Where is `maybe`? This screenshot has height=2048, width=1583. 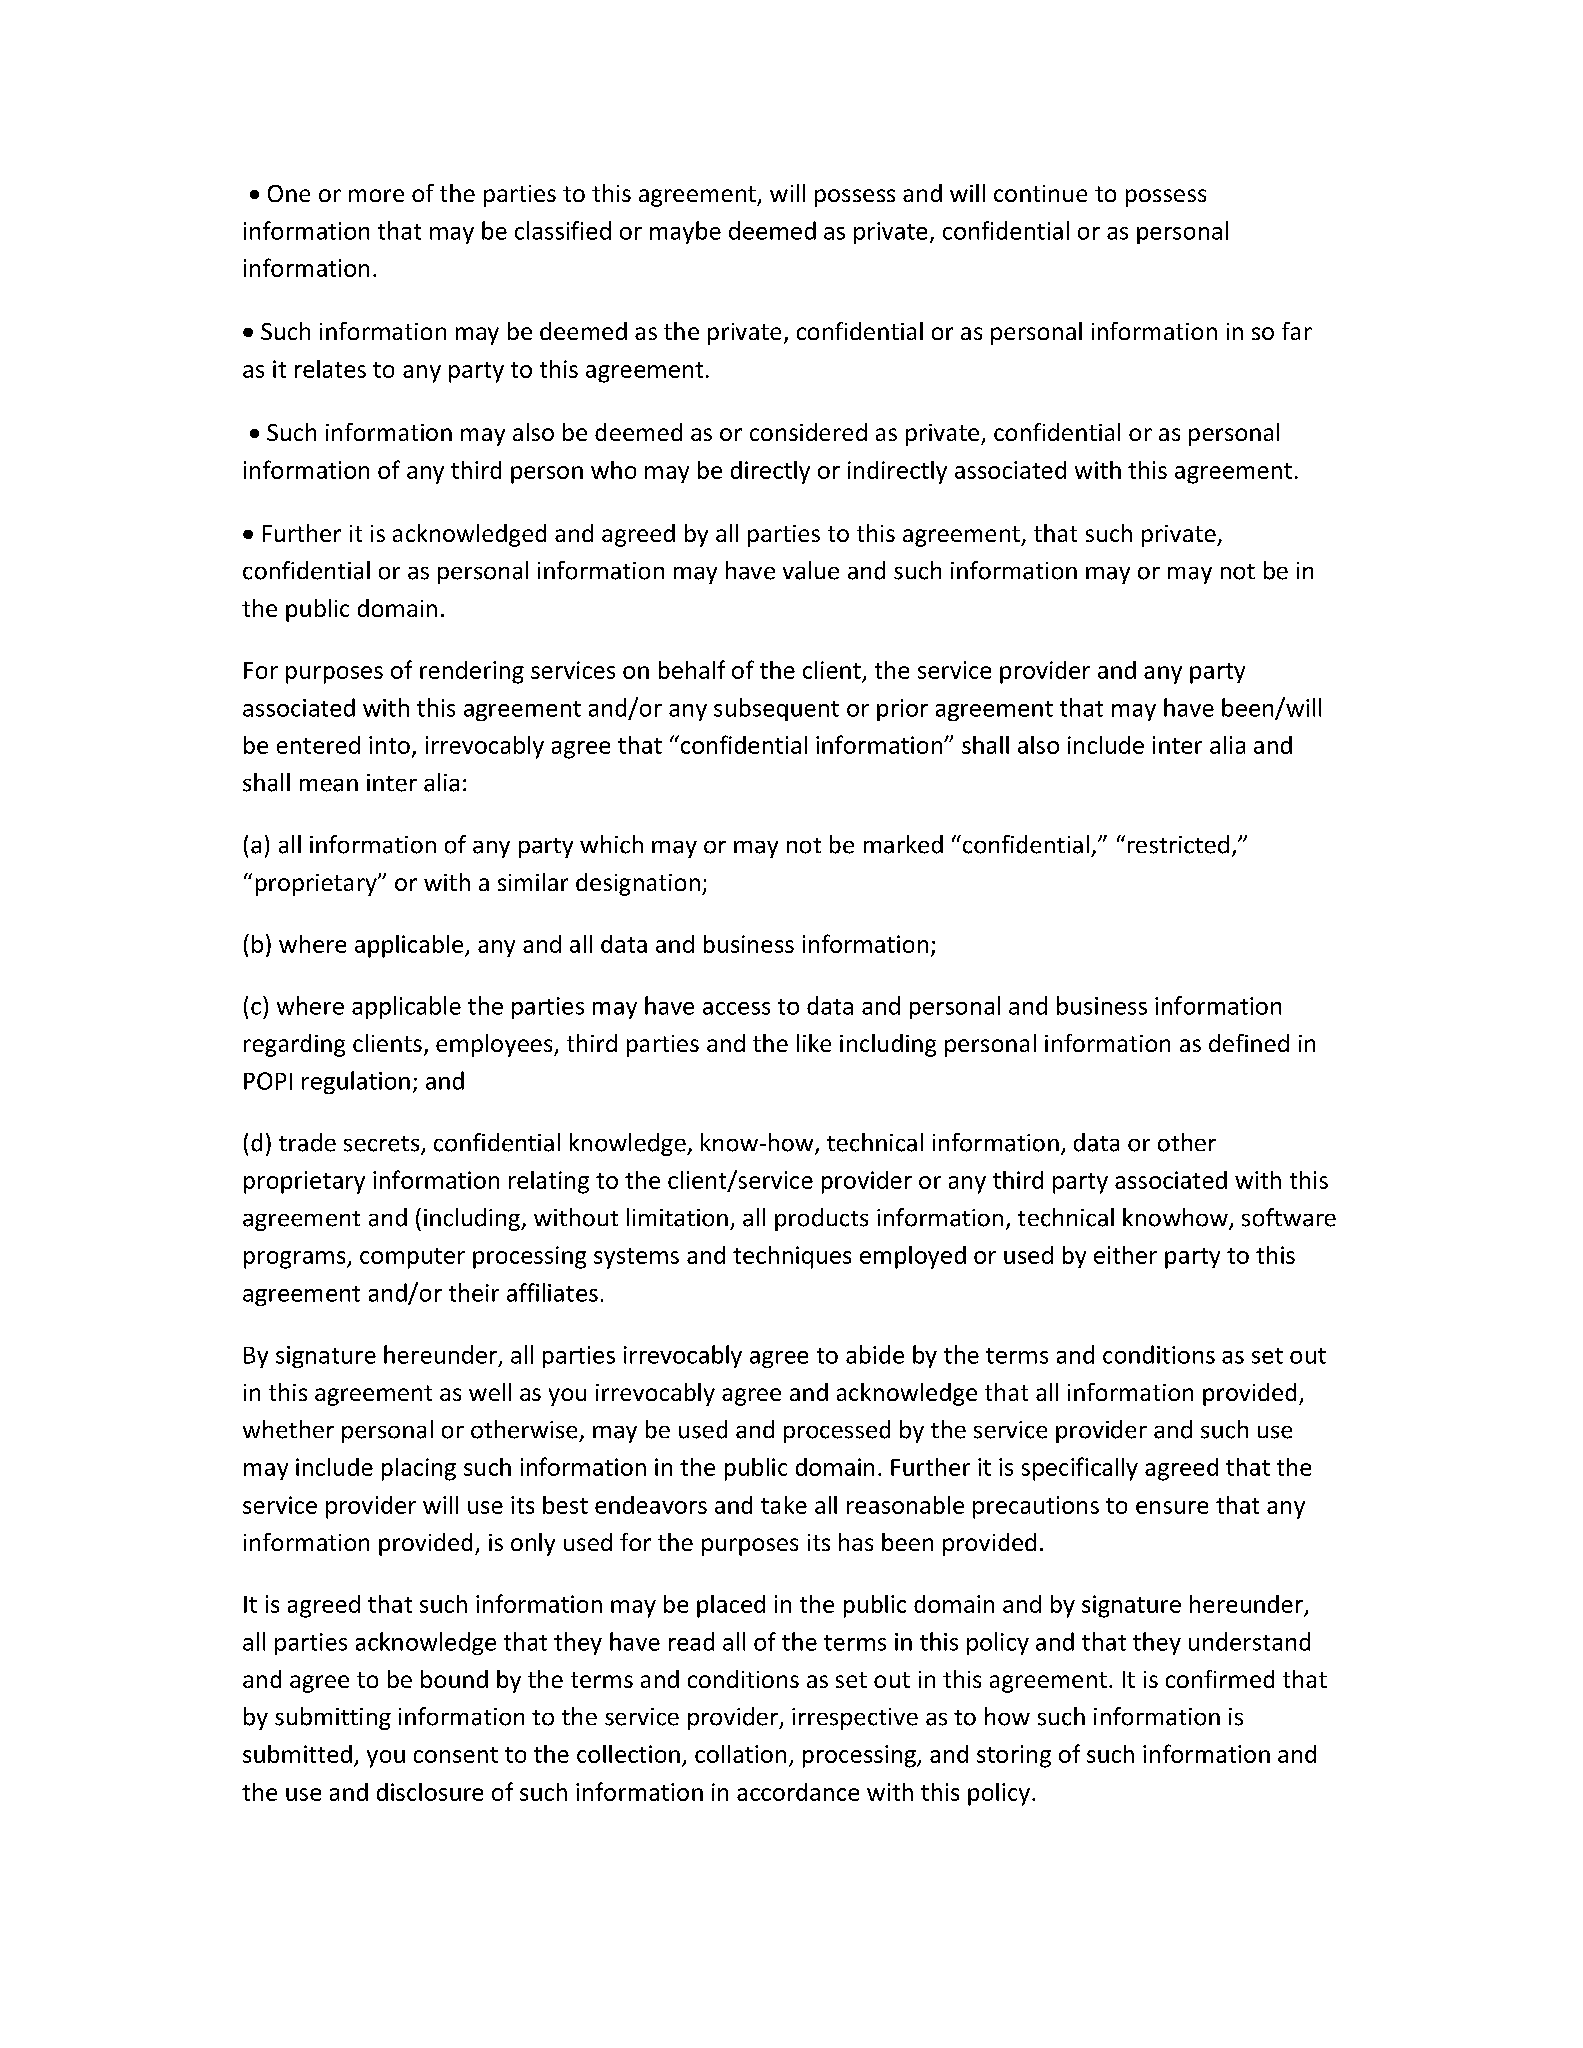
maybe is located at coordinates (685, 232).
